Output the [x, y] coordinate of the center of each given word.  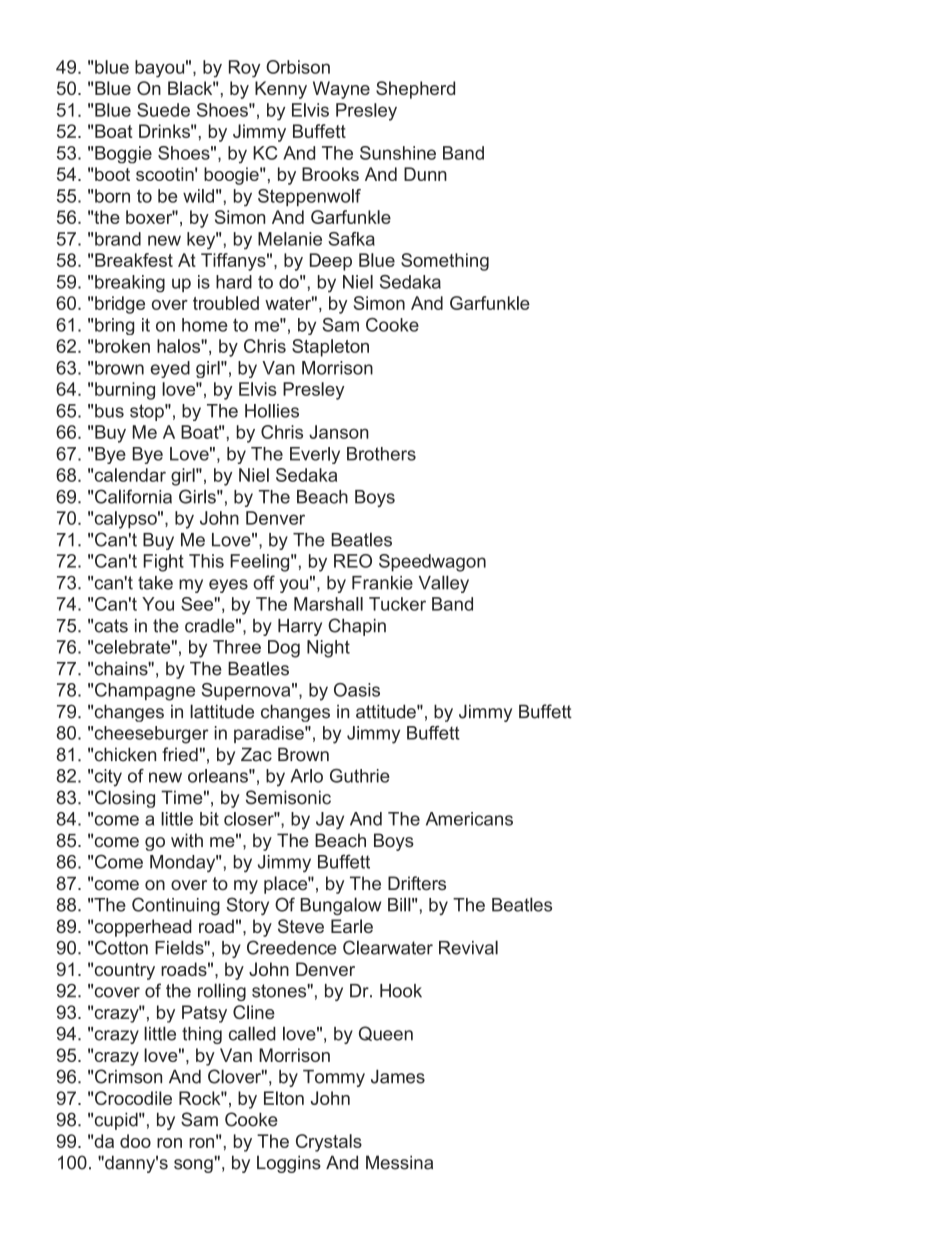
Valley [444, 584]
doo [135, 1141]
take [155, 583]
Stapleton [330, 348]
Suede [163, 110]
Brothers [381, 454]
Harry [300, 627]
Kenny [281, 90]
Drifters [417, 883]
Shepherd [415, 90]
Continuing [176, 906]
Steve [301, 926]
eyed [170, 369]
